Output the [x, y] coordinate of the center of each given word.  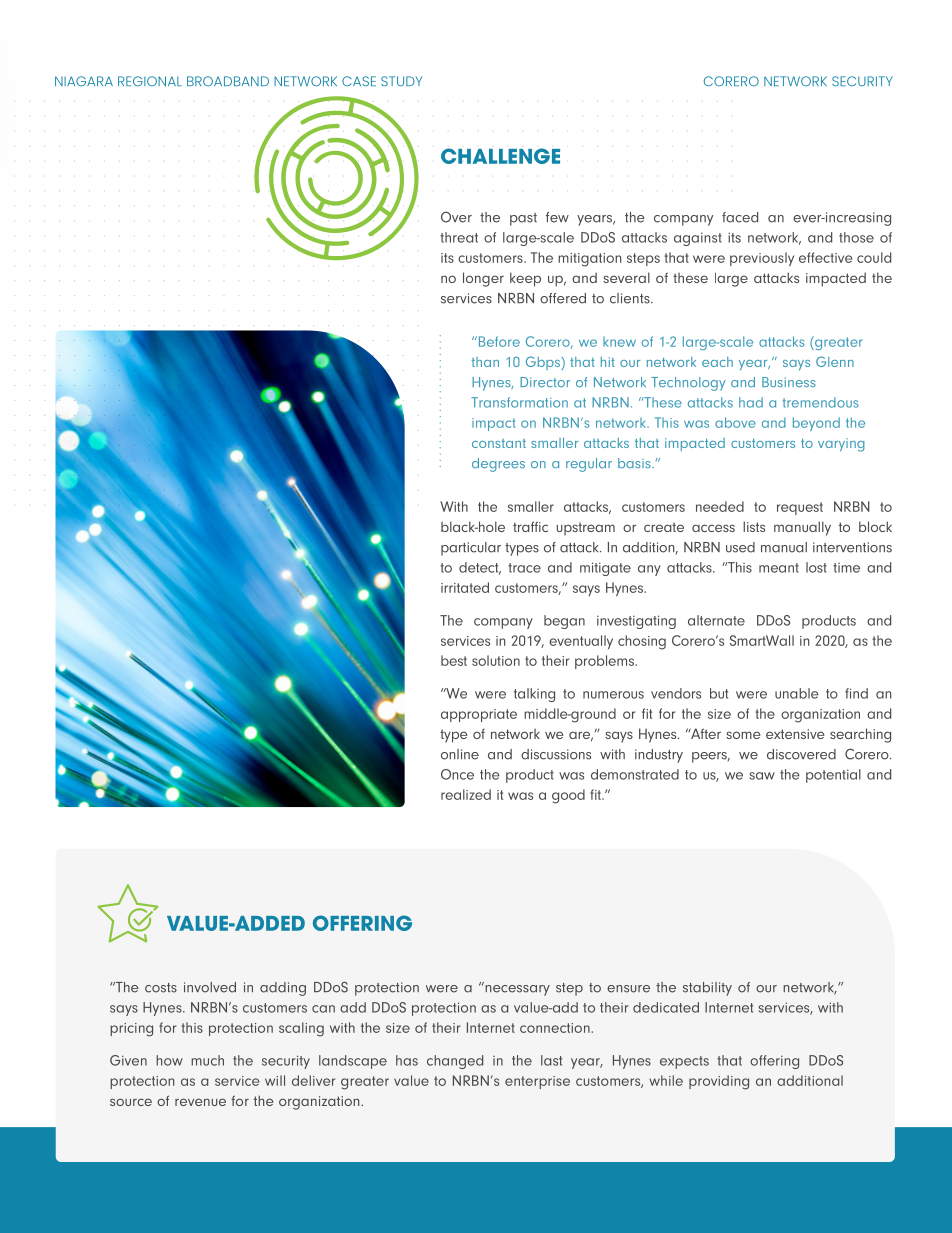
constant [499, 443]
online [460, 754]
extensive [795, 734]
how [169, 1060]
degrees [498, 465]
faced [740, 217]
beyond [816, 424]
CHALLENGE [500, 156]
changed [455, 1062]
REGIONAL [150, 81]
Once [457, 774]
